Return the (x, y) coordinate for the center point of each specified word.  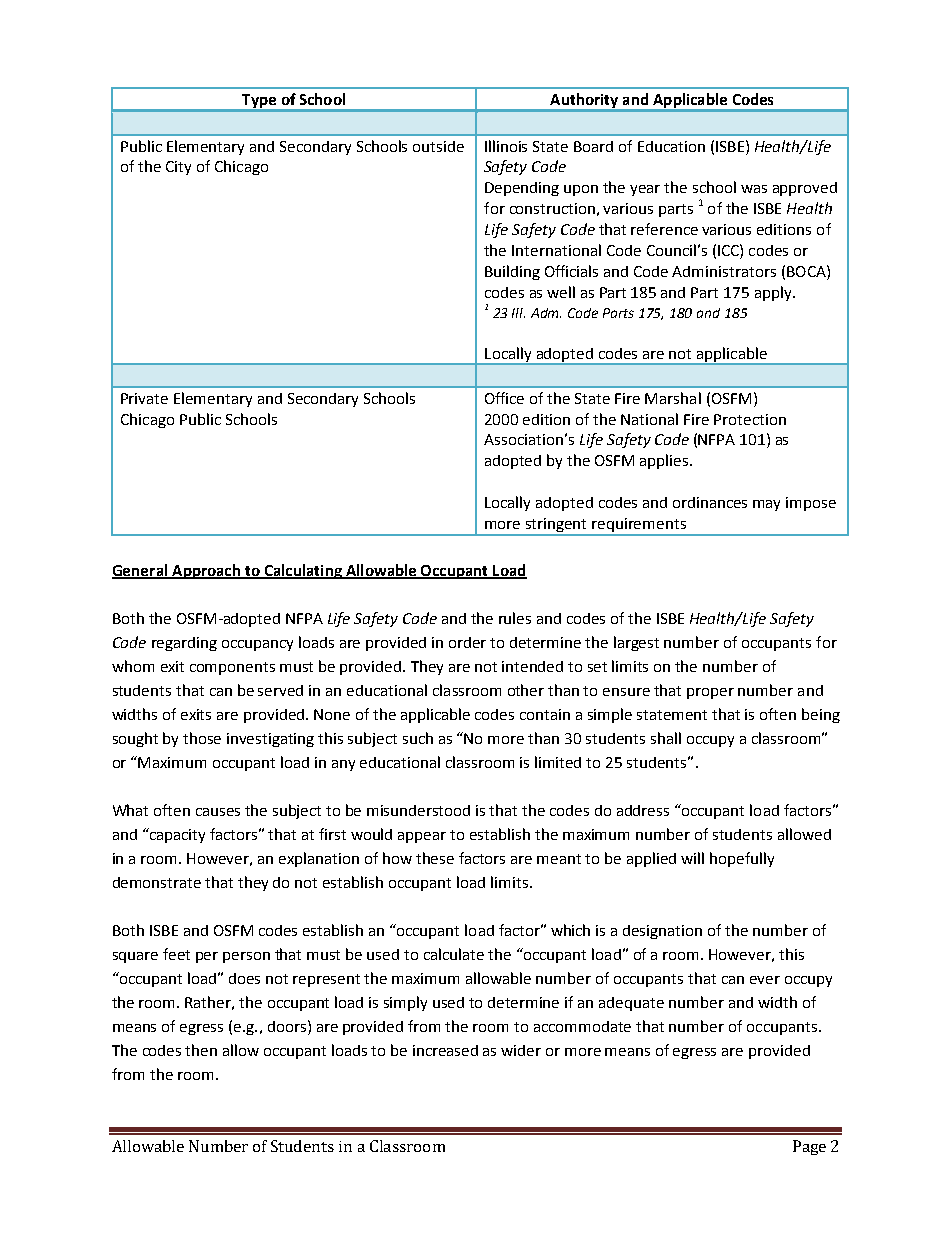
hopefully (742, 859)
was (754, 189)
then (201, 1050)
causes (218, 812)
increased (445, 1050)
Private (144, 398)
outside (438, 146)
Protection (750, 419)
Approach (206, 571)
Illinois (506, 146)
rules (515, 618)
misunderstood (418, 810)
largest (636, 643)
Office (504, 398)
